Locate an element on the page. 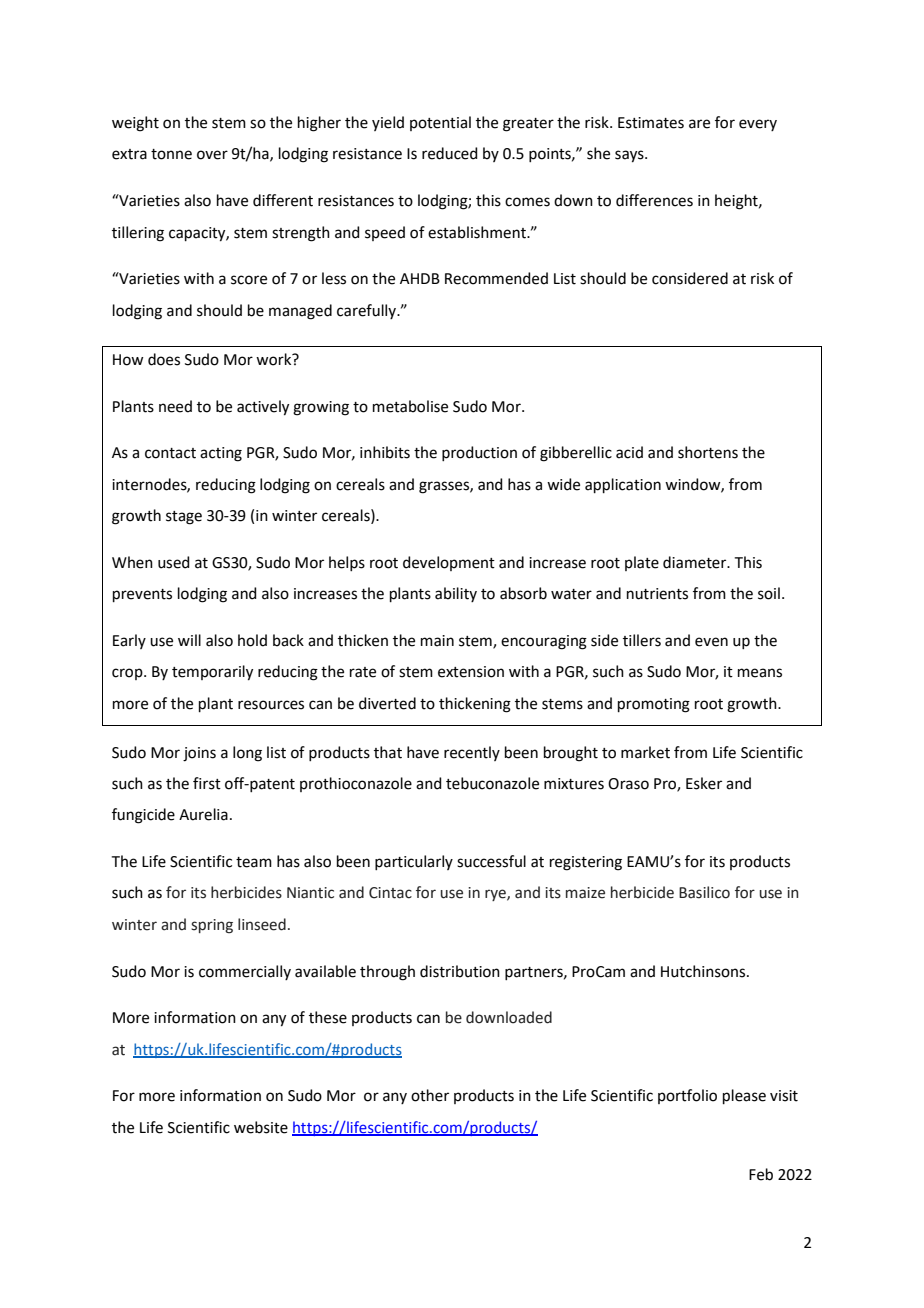 The width and height of the document is (924, 1308). reduced is located at coordinates (450, 153).
